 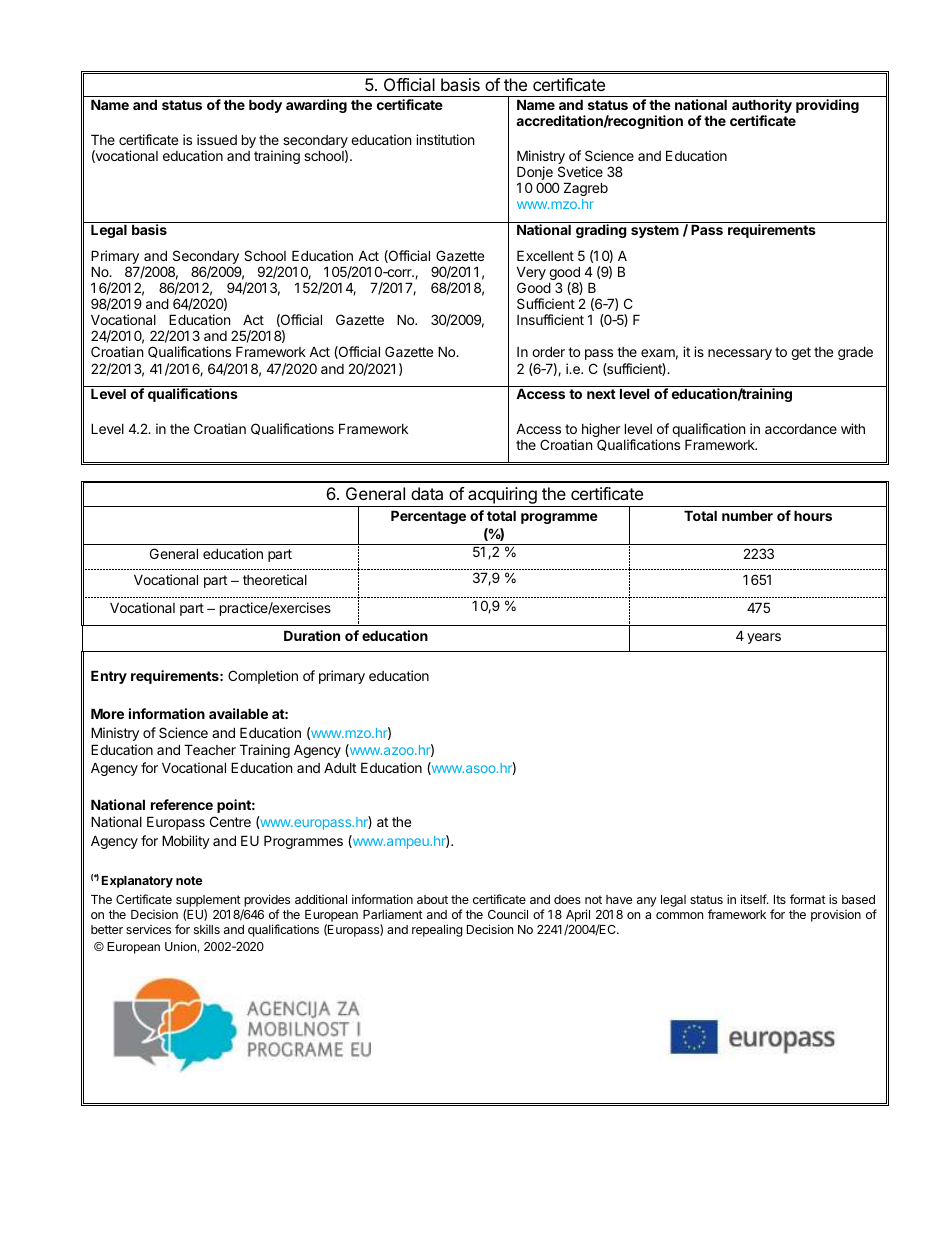 What do you see at coordinates (427, 493) in the page?
I see `data` at bounding box center [427, 493].
